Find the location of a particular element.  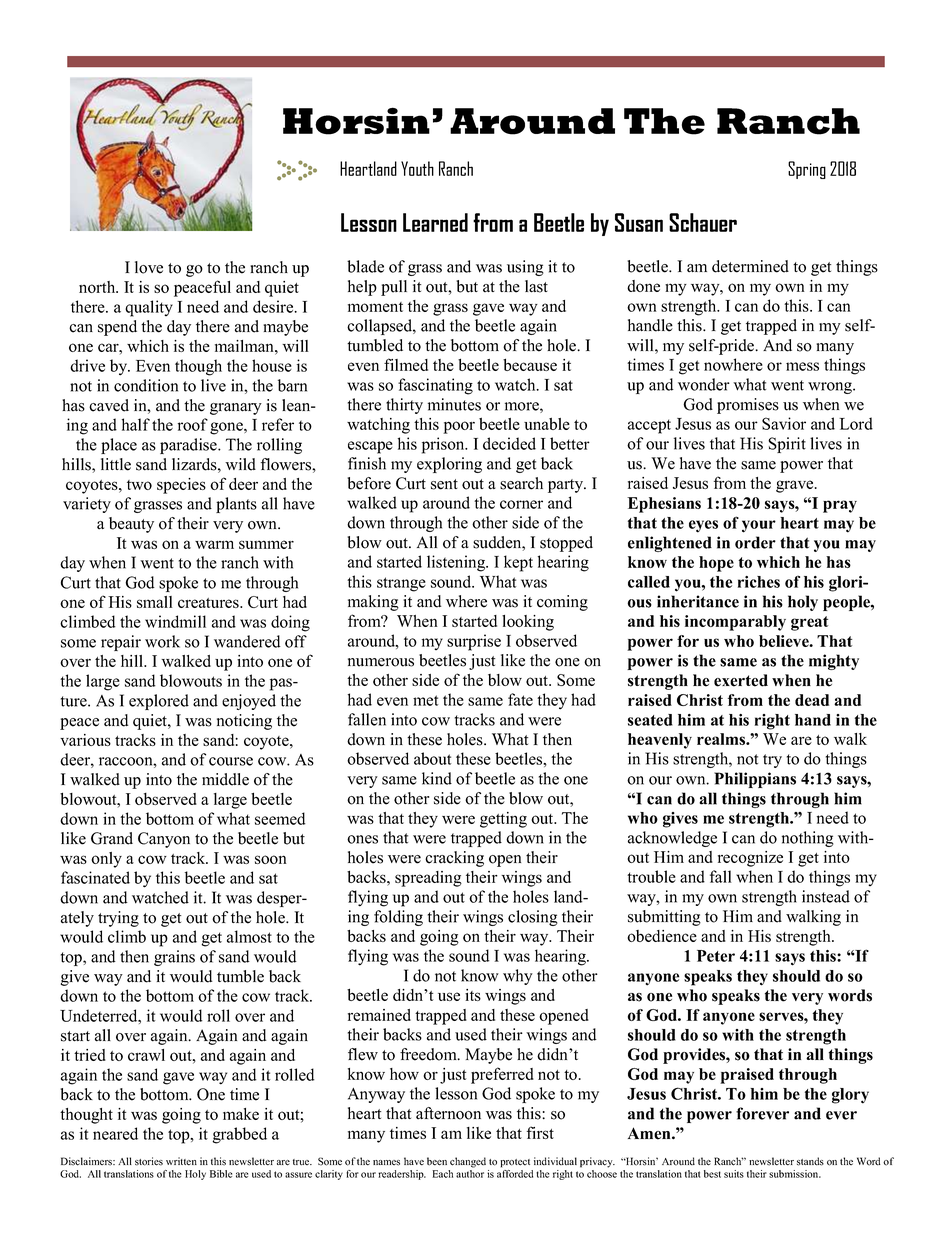

stands is located at coordinates (810, 1161).
